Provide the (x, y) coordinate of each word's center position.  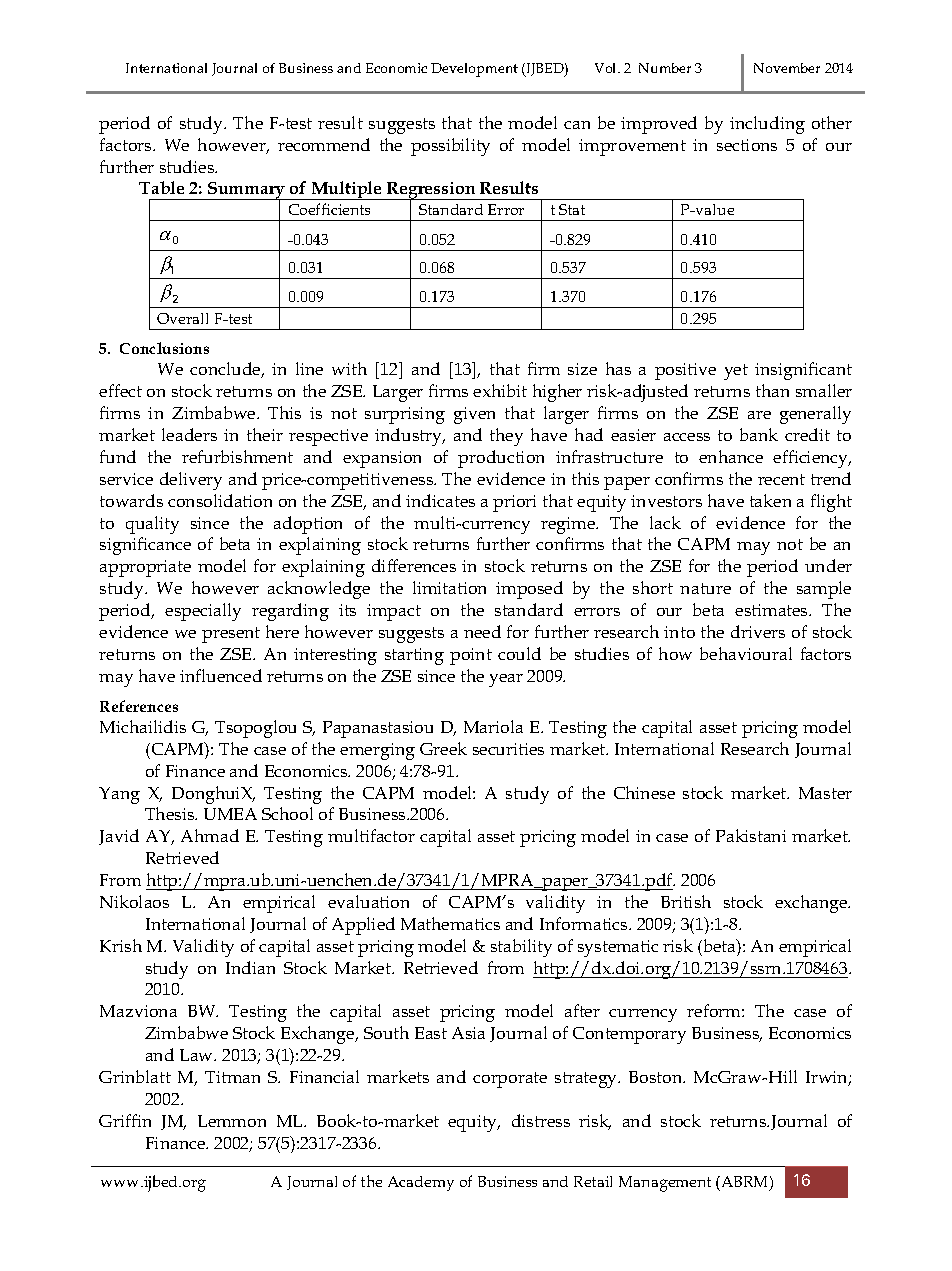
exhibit (500, 390)
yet (736, 372)
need (482, 631)
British (686, 901)
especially (203, 612)
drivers (758, 631)
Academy (421, 1183)
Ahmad (210, 835)
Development (474, 70)
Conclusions (164, 348)
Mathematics (450, 923)
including (767, 125)
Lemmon (232, 1121)
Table (161, 187)
